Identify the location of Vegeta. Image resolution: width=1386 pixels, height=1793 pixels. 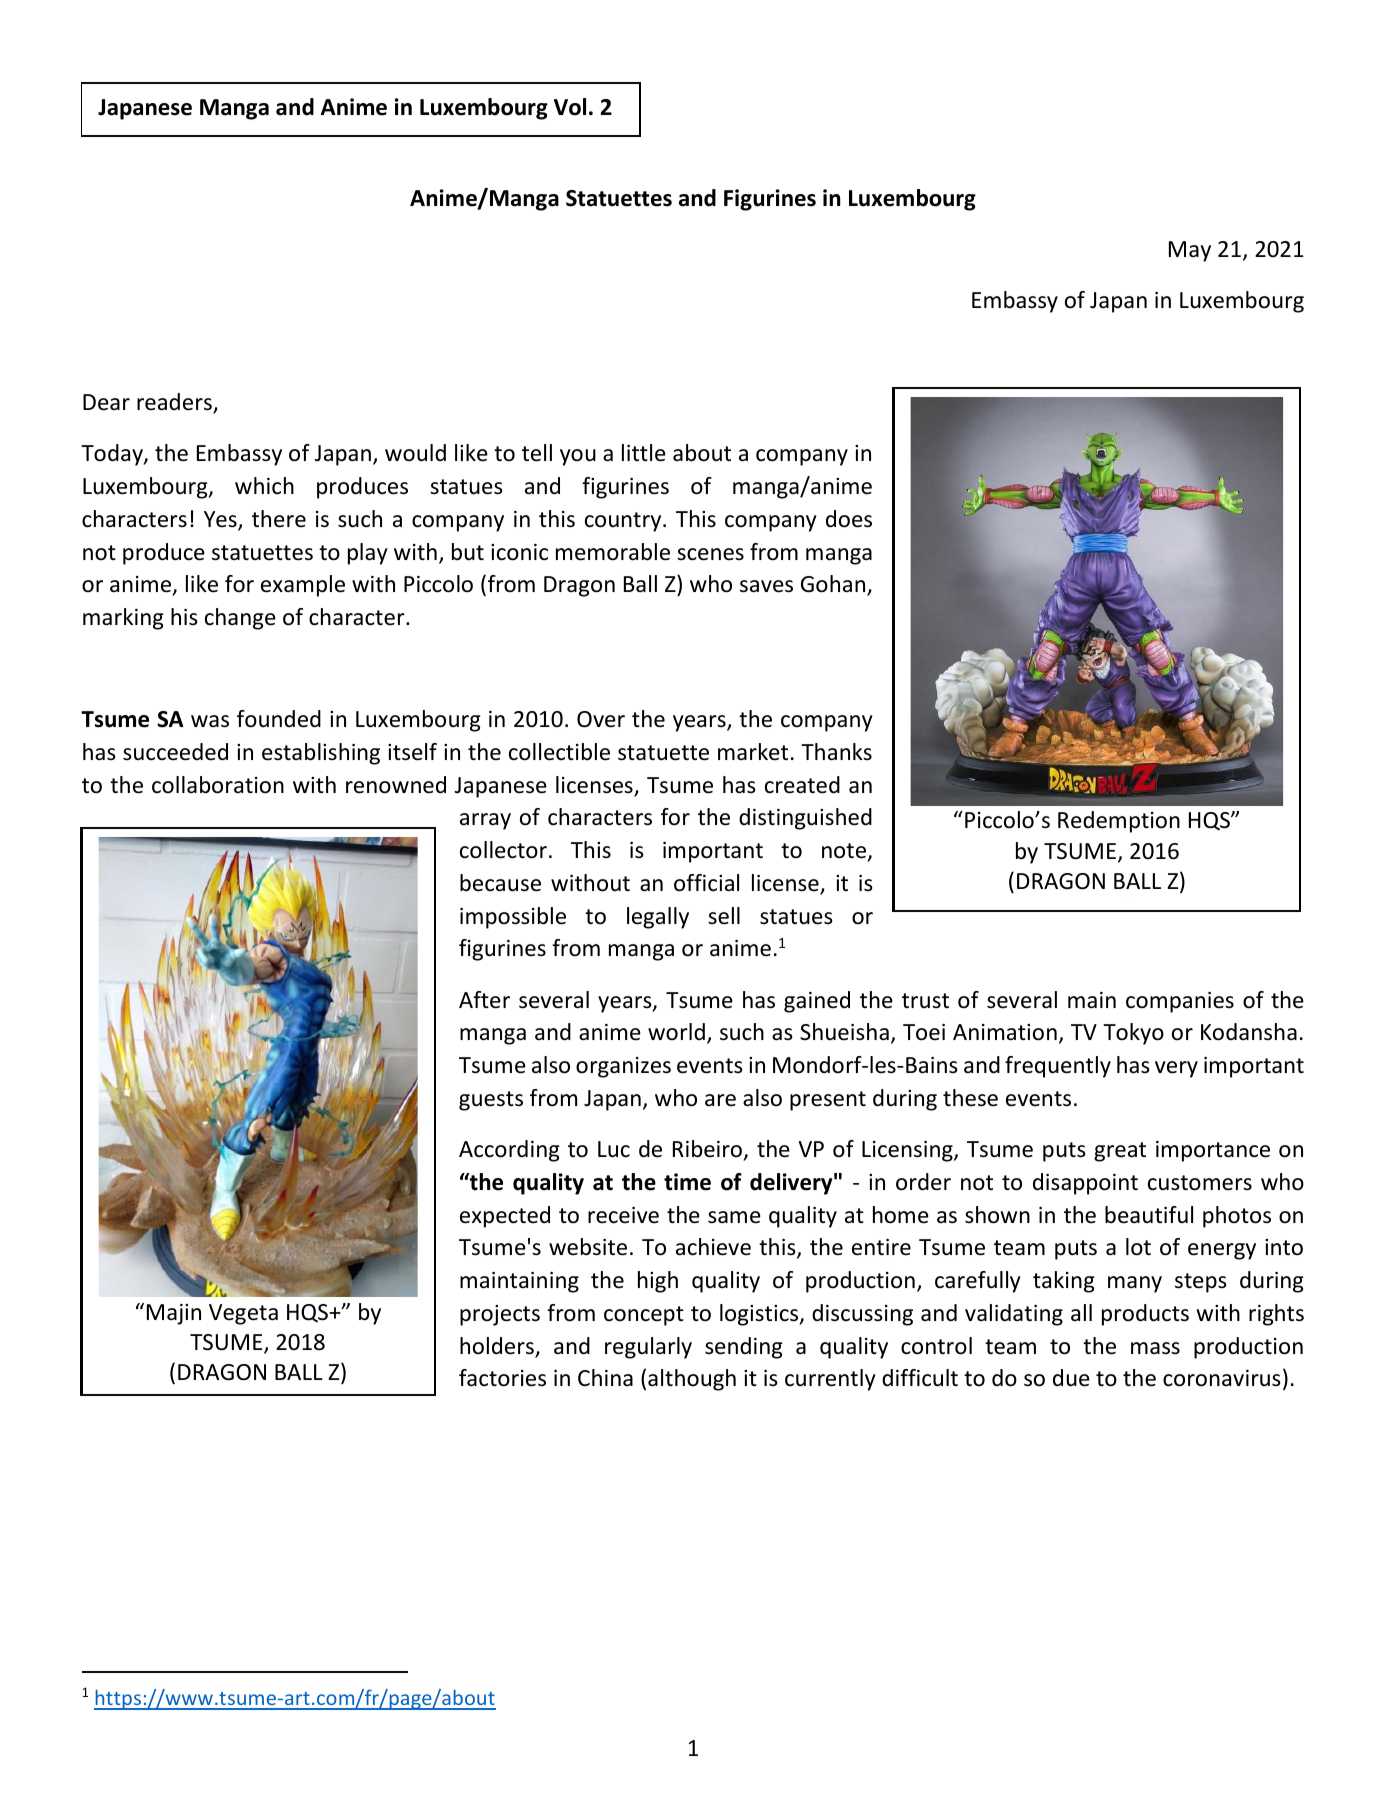
(243, 1314).
